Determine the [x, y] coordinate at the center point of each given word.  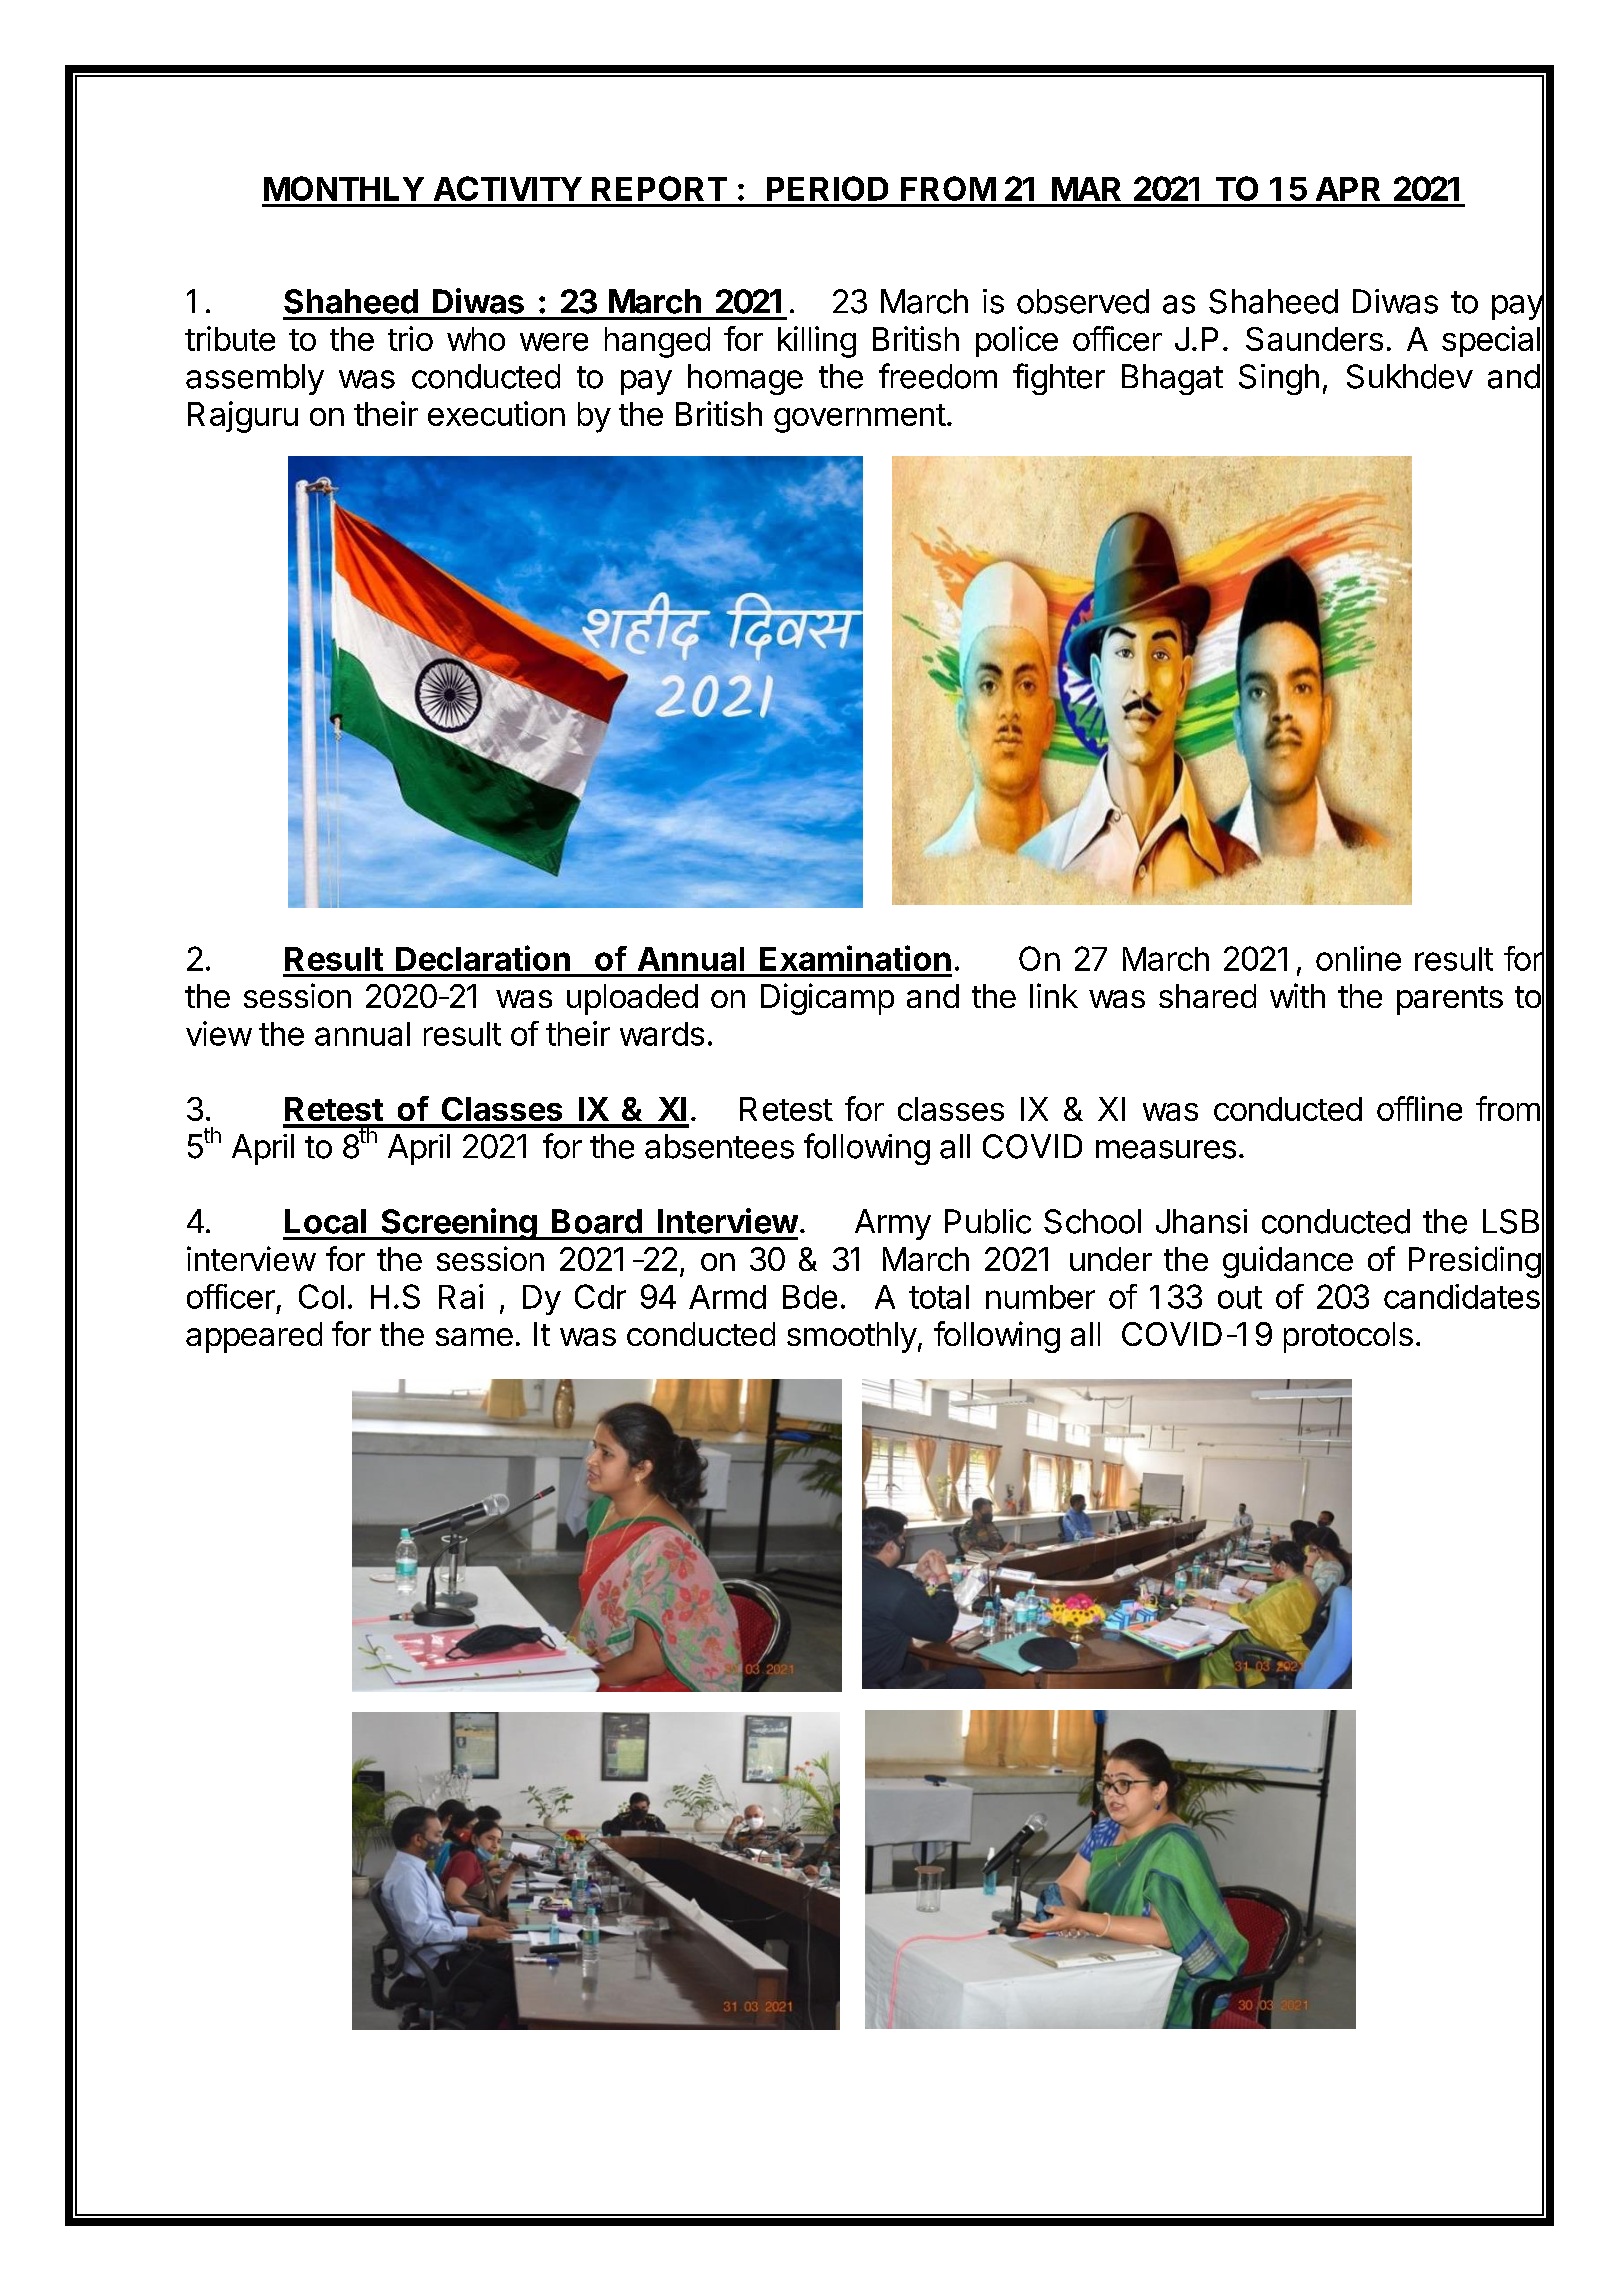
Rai [461, 1296]
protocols [1348, 1337]
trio [410, 338]
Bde [810, 1297]
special [1491, 341]
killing [817, 342]
